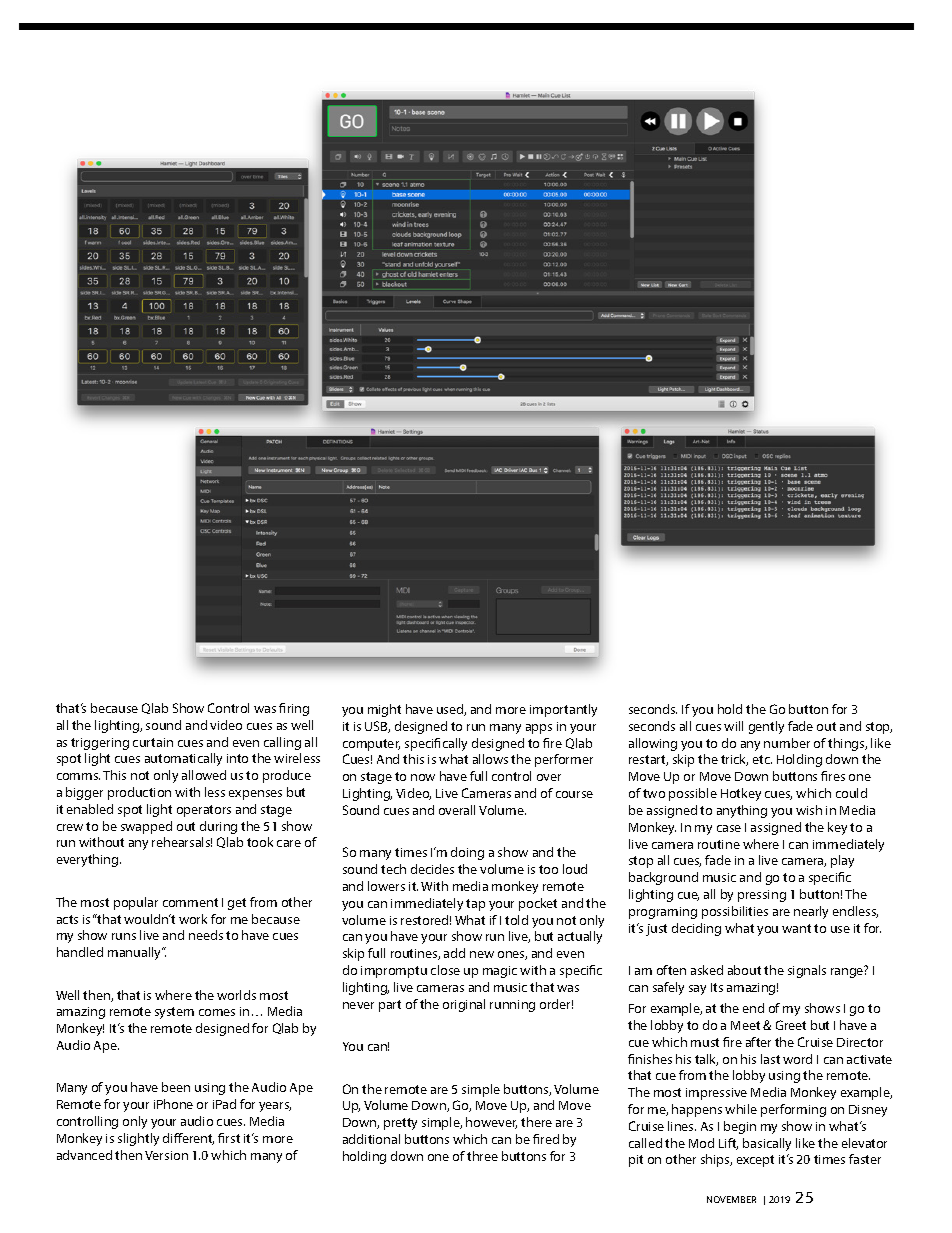 The width and height of the image is (952, 1233). I want to click on gently, so click(766, 727).
